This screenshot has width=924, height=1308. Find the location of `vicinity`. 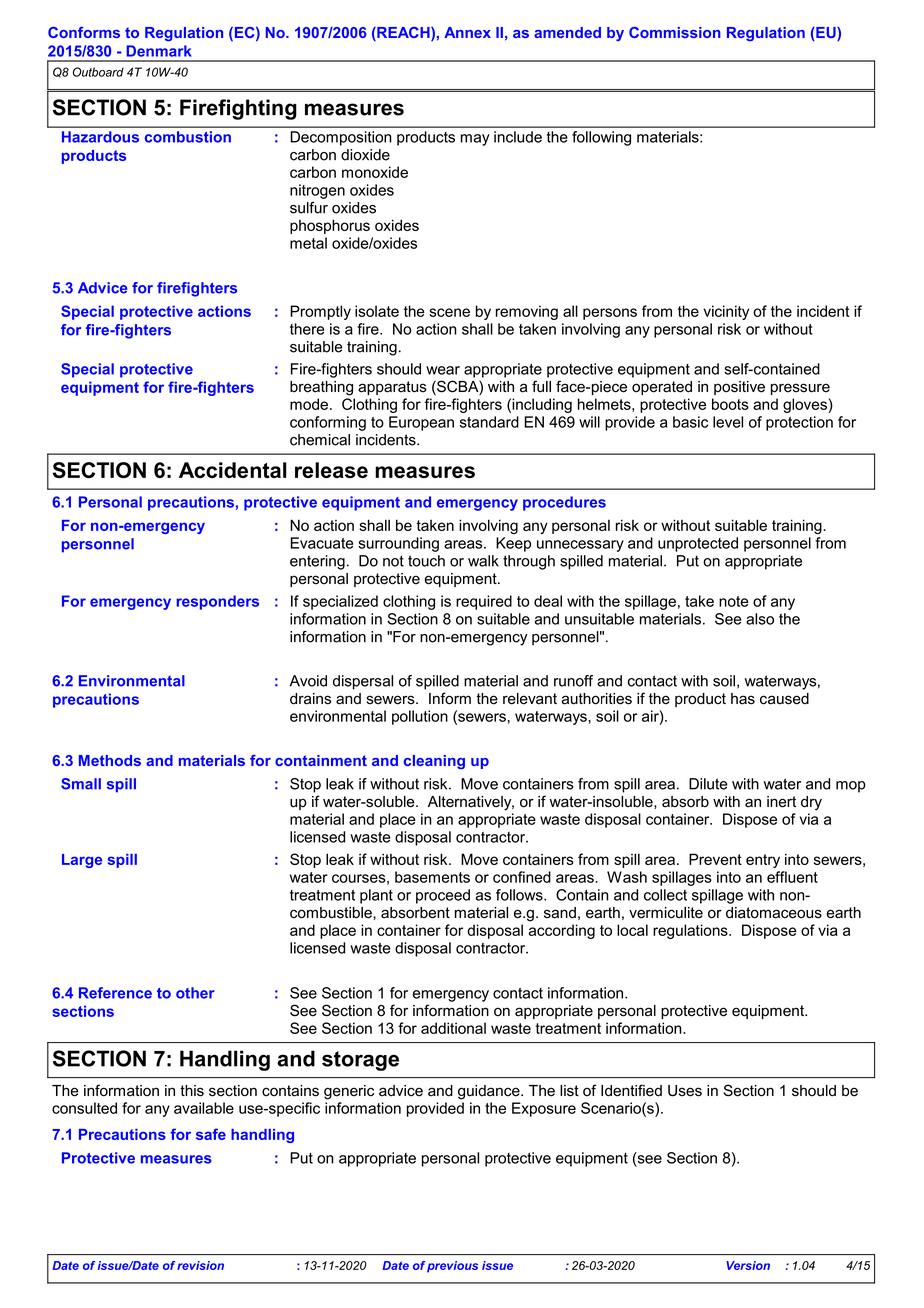

vicinity is located at coordinates (726, 312).
